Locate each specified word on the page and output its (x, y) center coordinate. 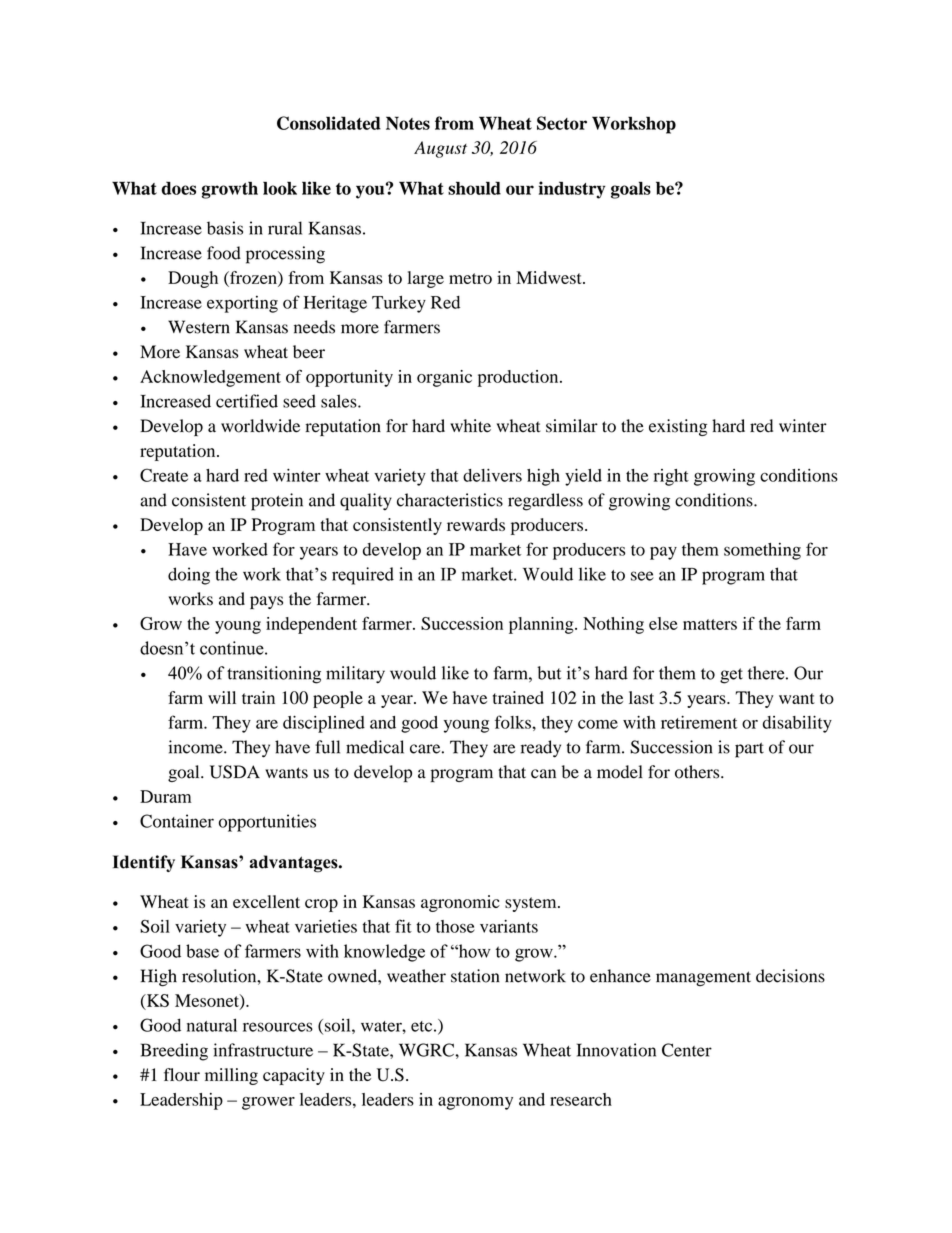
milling (231, 1076)
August (440, 149)
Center (687, 1050)
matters (710, 624)
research (581, 1099)
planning (542, 625)
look (280, 188)
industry (572, 190)
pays (266, 602)
